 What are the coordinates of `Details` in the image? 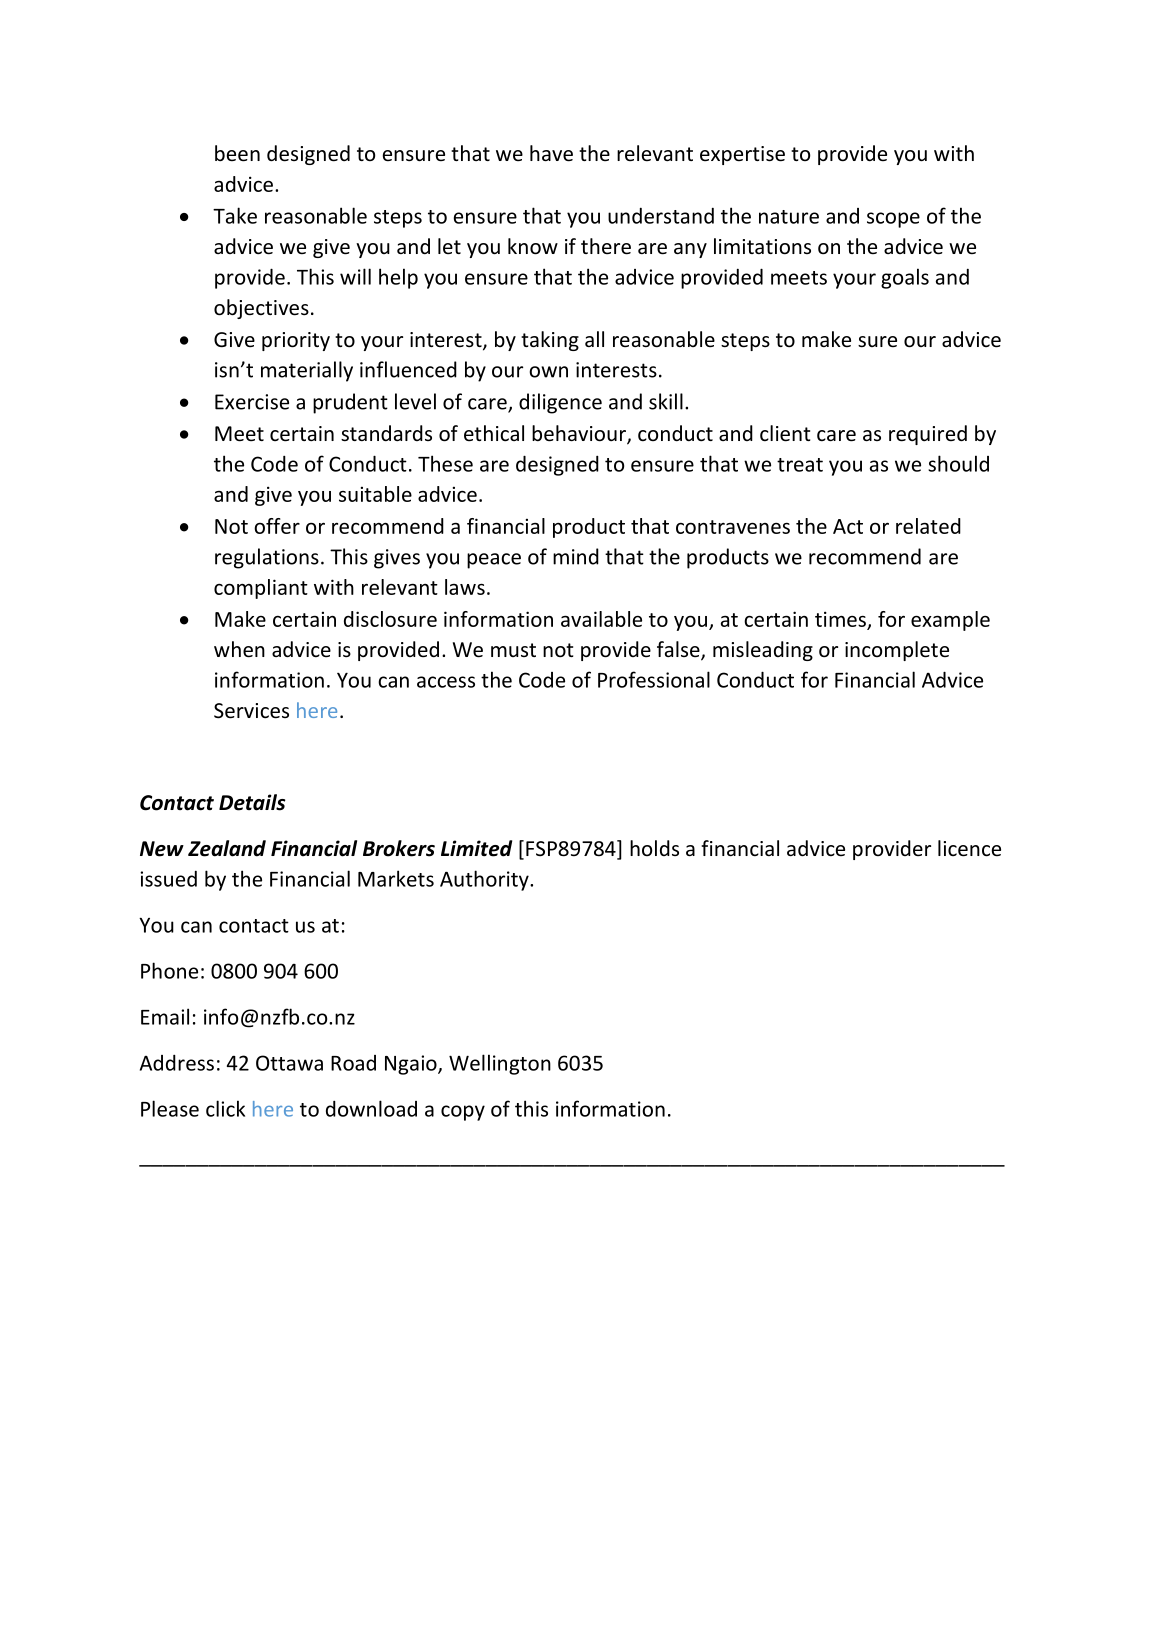 It's located at (252, 802).
